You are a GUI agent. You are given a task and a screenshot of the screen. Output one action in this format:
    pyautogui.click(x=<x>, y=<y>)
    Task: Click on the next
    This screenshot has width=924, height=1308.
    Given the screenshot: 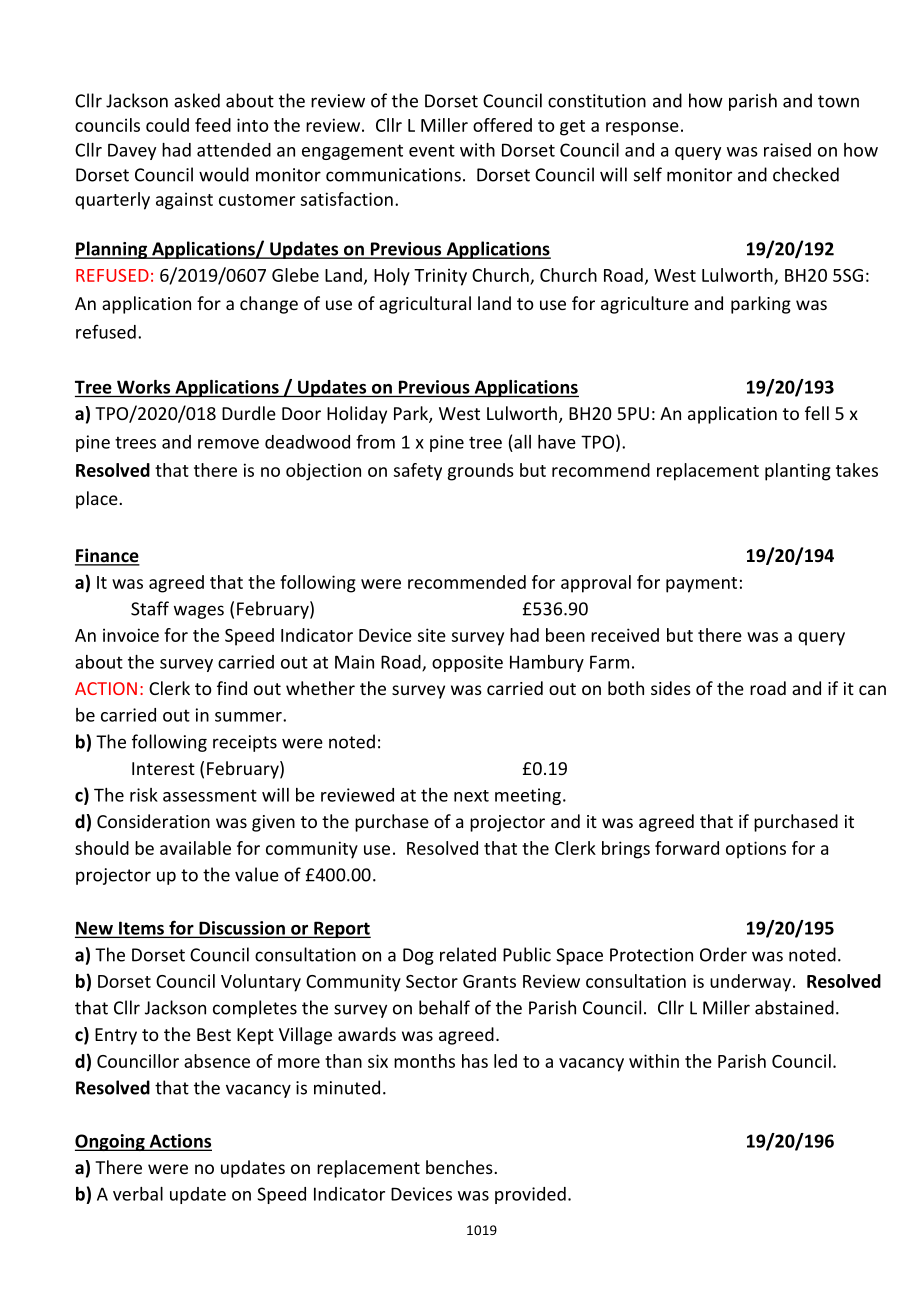 What is the action you would take?
    pyautogui.click(x=471, y=796)
